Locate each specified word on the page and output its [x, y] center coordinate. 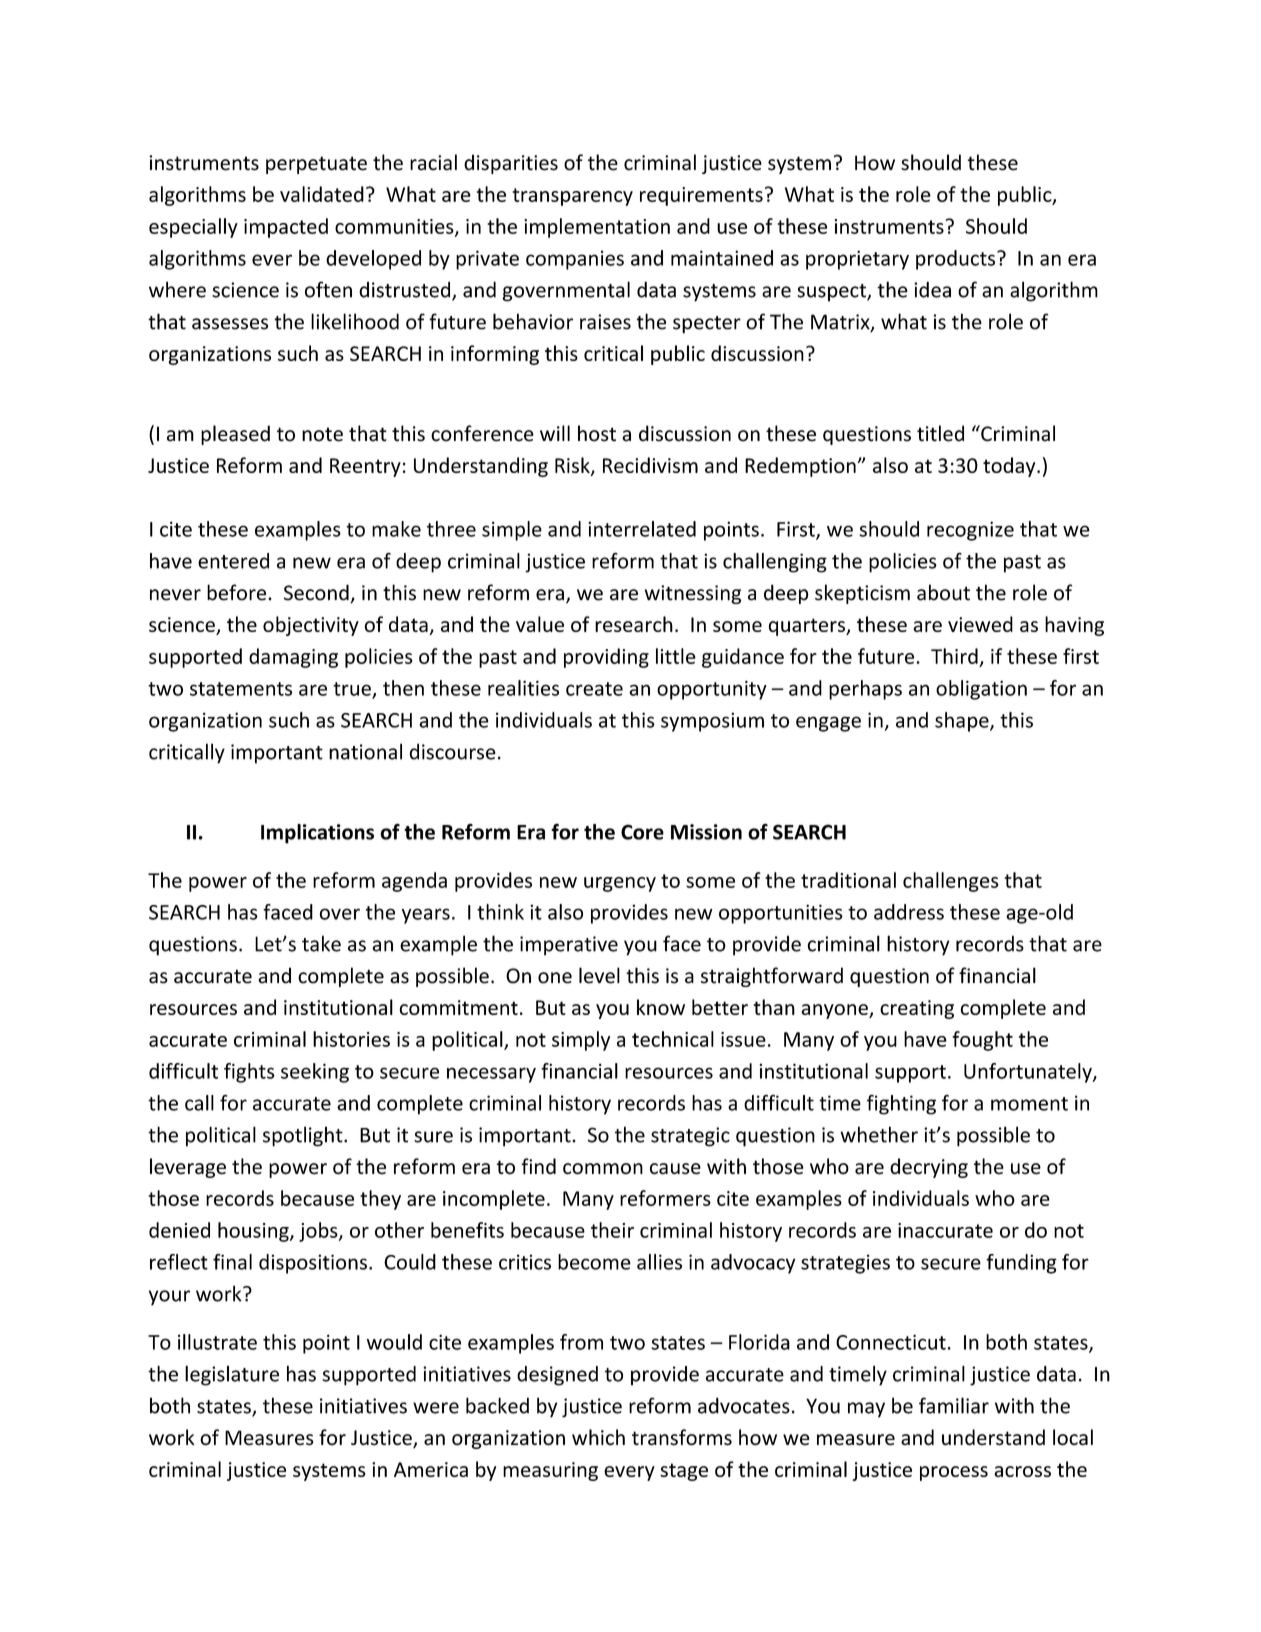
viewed [980, 624]
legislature [232, 1375]
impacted [286, 228]
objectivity [311, 626]
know [661, 1007]
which [598, 1437]
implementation [597, 228]
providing [606, 658]
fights [249, 1073]
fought [982, 1041]
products [957, 260]
